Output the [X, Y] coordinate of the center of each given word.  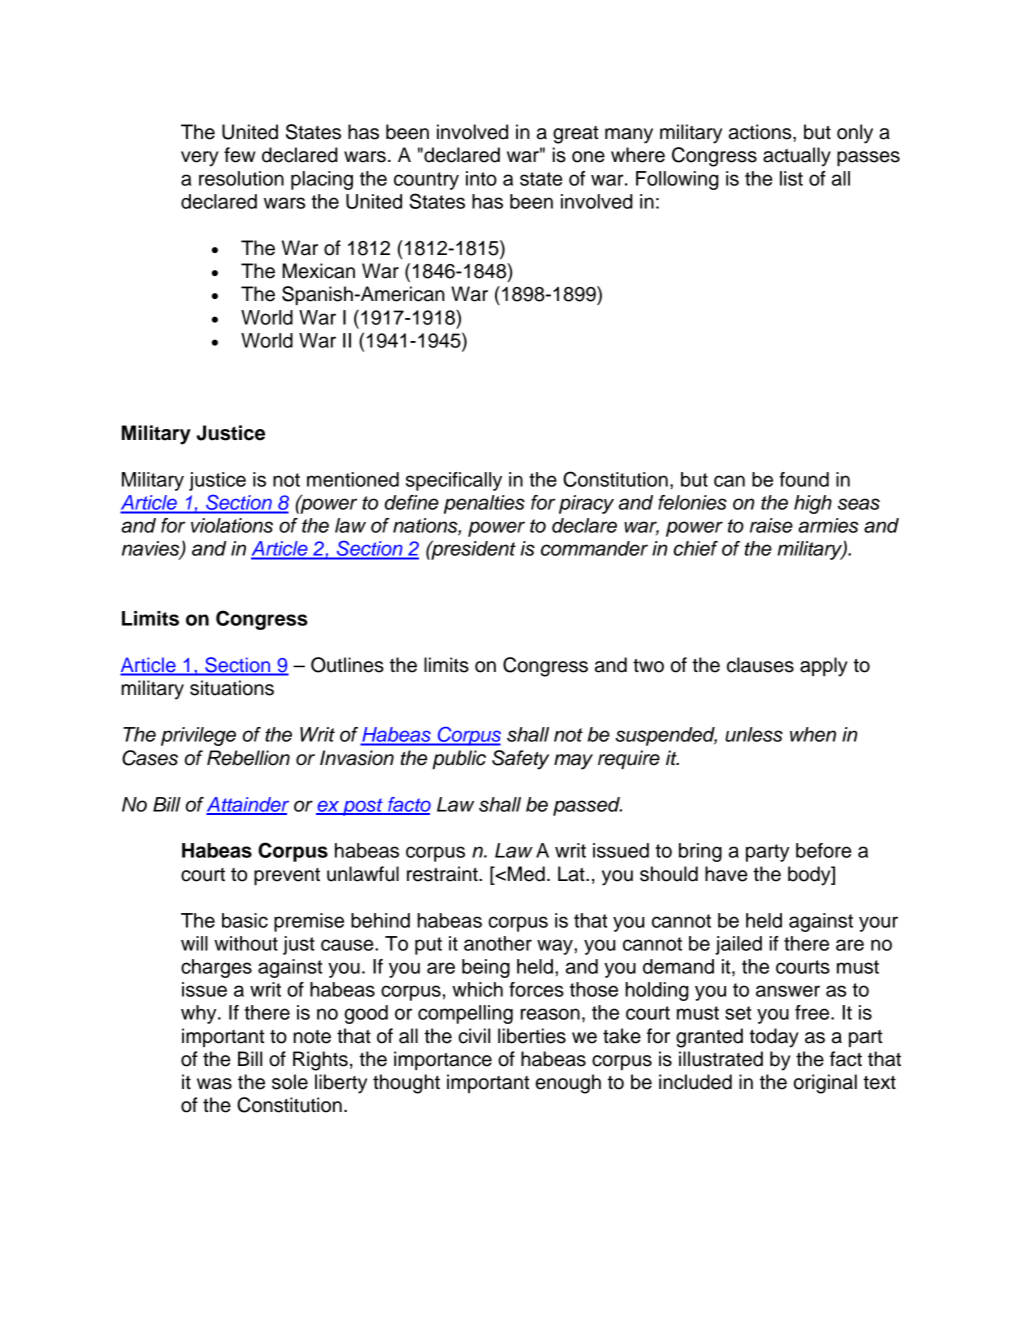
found [804, 479]
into [481, 178]
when [813, 734]
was [214, 1084]
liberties [532, 1036]
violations [232, 525]
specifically [454, 481]
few [239, 155]
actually [797, 157]
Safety [520, 760]
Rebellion [248, 758]
